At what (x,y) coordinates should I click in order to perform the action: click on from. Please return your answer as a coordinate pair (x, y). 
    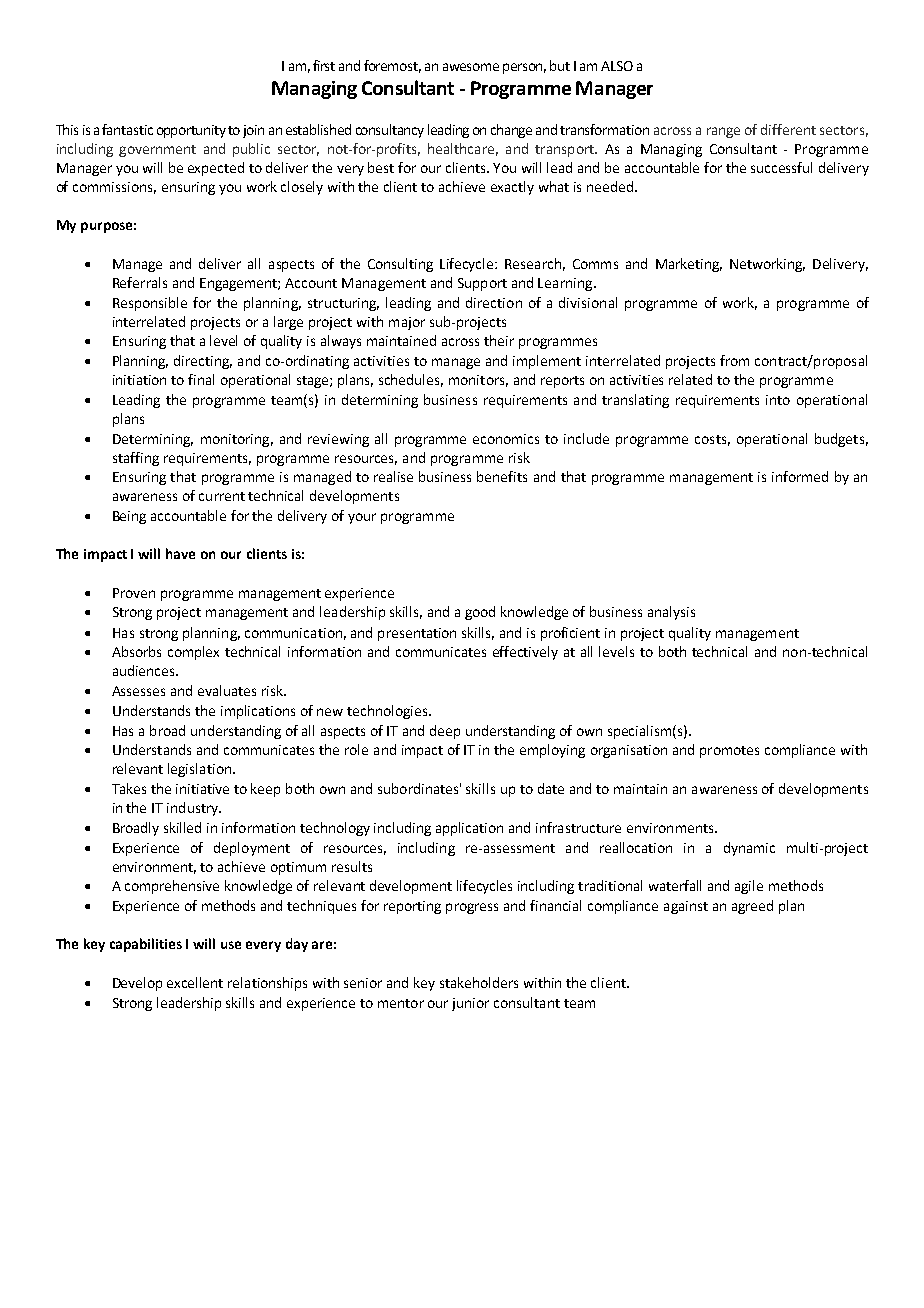
    Looking at the image, I should click on (734, 360).
